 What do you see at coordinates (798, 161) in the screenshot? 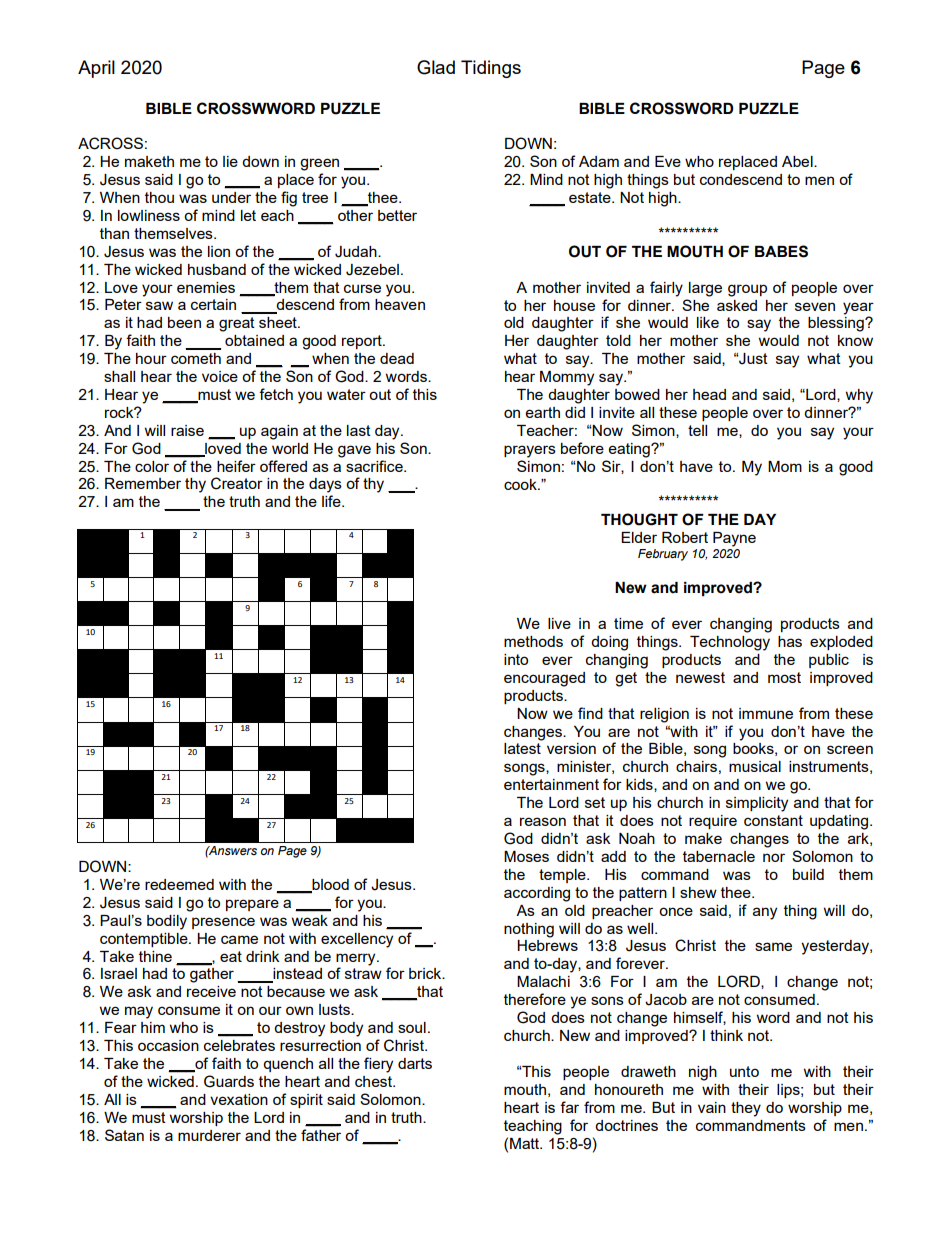
I see `Abel` at bounding box center [798, 161].
